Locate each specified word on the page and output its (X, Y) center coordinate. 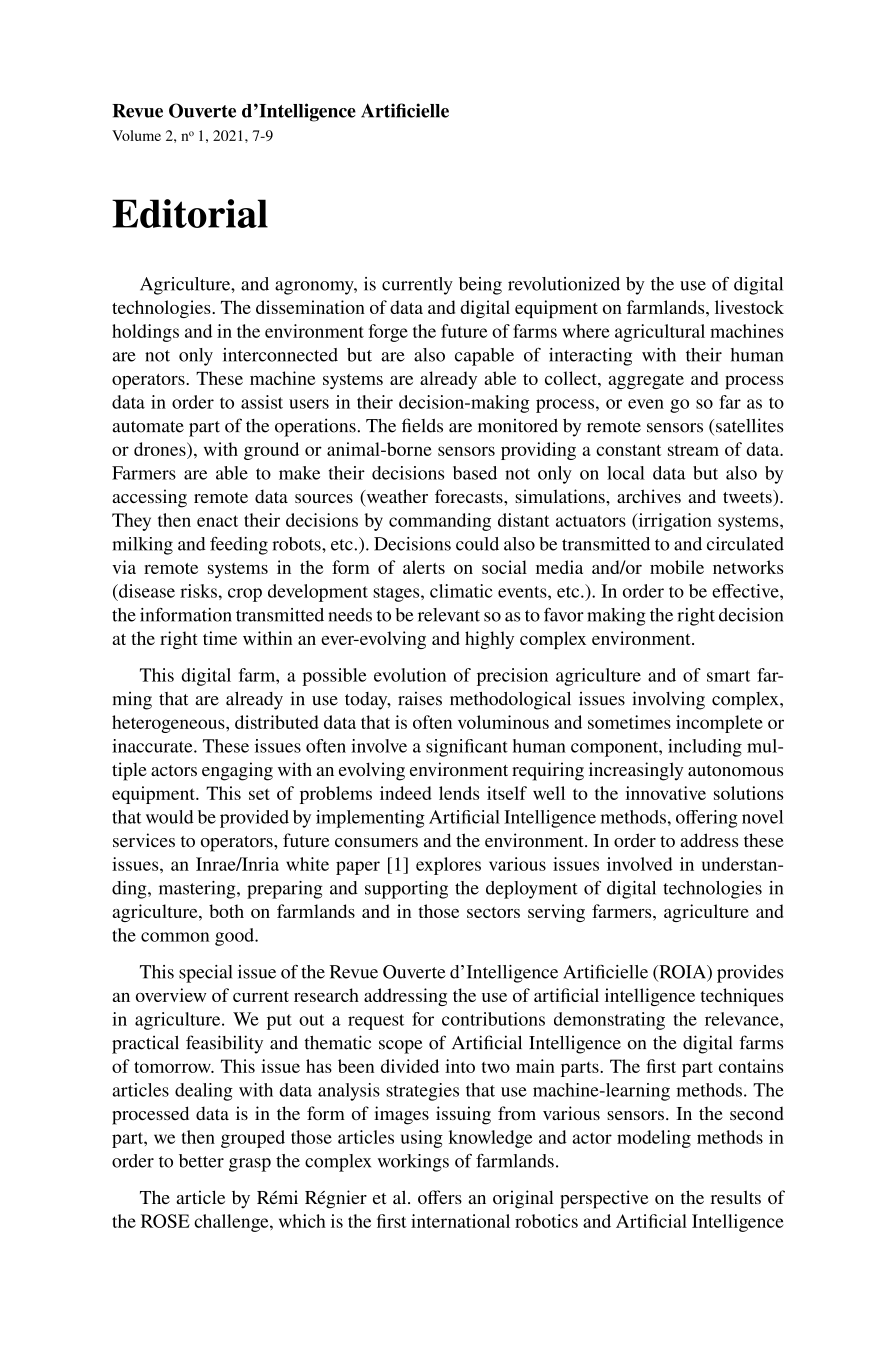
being (480, 286)
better (201, 1161)
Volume (136, 135)
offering (707, 819)
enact (217, 521)
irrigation (674, 522)
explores (448, 866)
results (736, 1197)
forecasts (470, 496)
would (170, 817)
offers (440, 1197)
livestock (749, 307)
